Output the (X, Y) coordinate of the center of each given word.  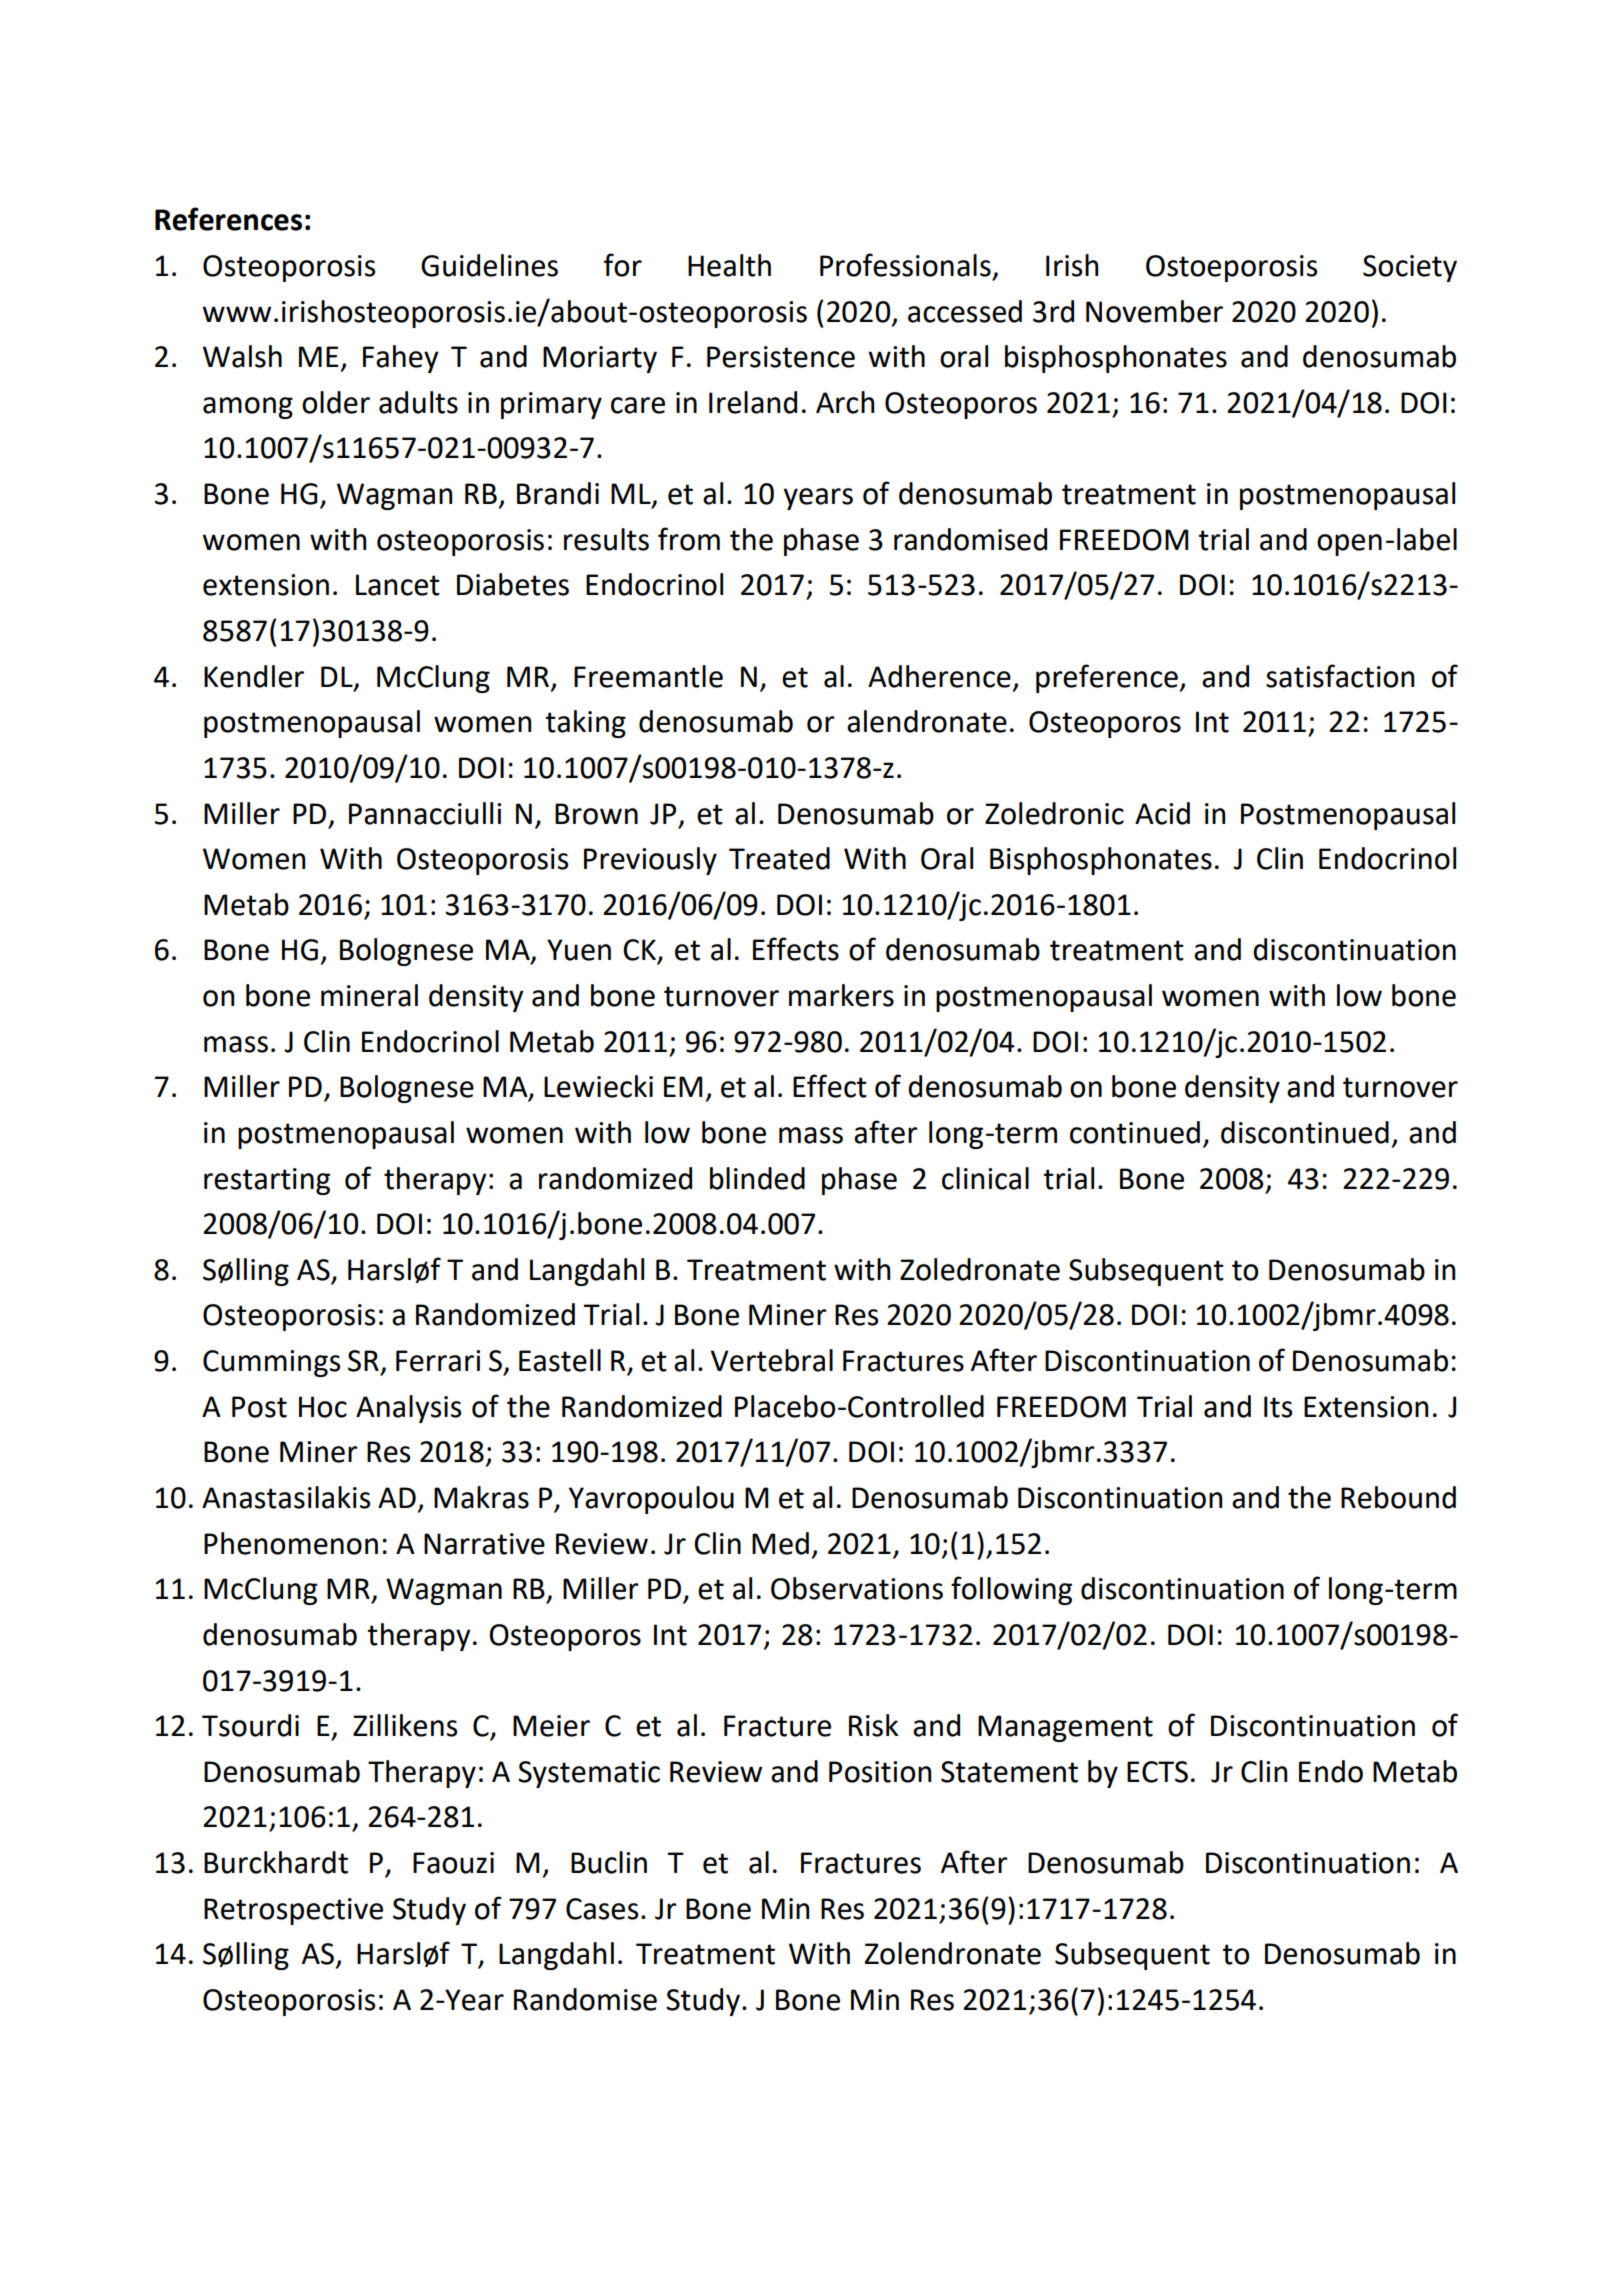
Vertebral (772, 1360)
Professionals (905, 265)
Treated (779, 858)
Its (1278, 1407)
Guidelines (489, 265)
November (1154, 311)
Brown (596, 814)
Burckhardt (276, 1862)
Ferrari (438, 1361)
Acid (1162, 813)
